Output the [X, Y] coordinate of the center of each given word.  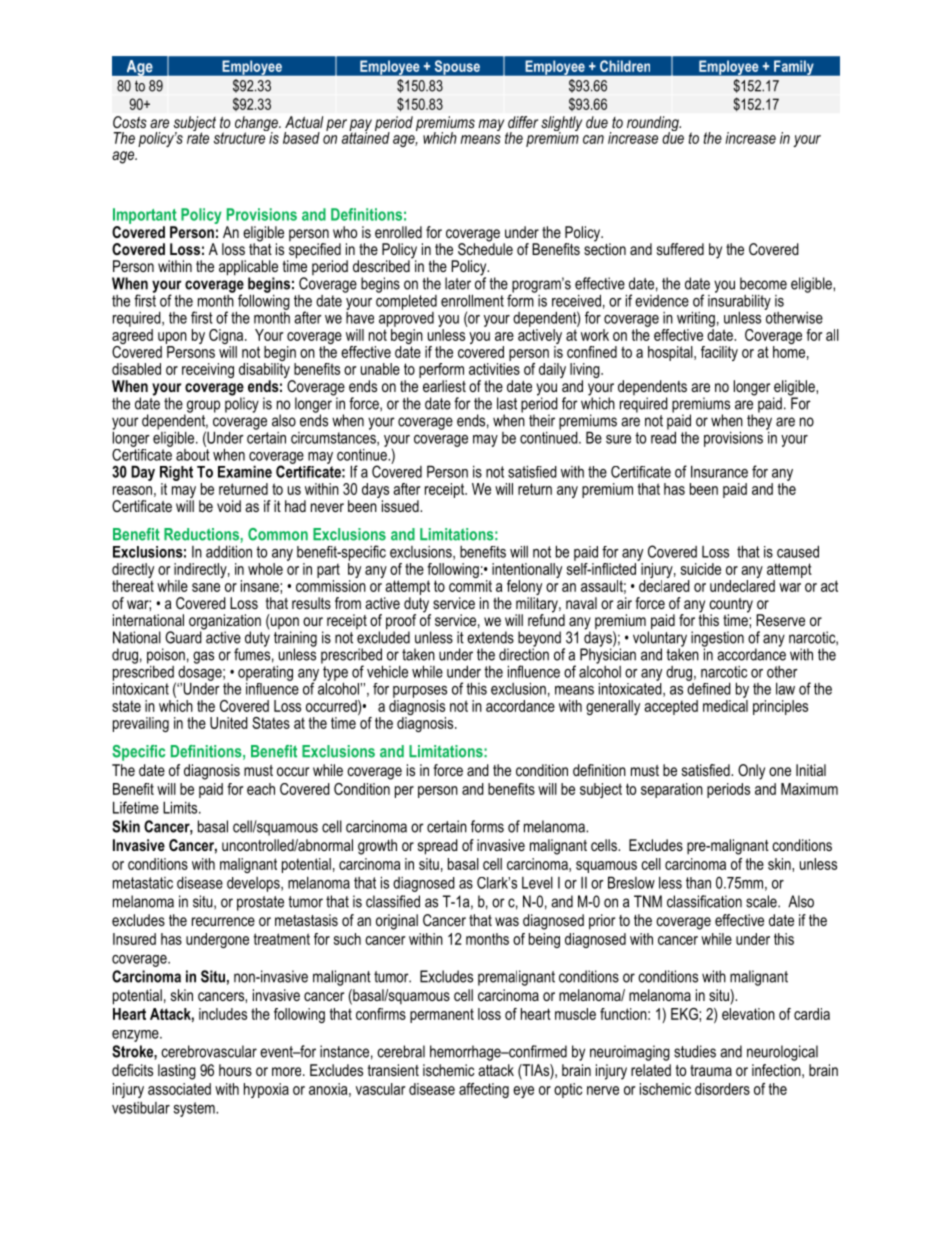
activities [494, 369]
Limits [181, 807]
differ [523, 122]
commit [470, 586]
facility [719, 353]
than [698, 883]
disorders [722, 1089]
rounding [654, 125]
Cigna [227, 338]
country [731, 606]
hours [235, 1070]
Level [537, 883]
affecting [484, 1090]
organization [225, 623]
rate [198, 137]
